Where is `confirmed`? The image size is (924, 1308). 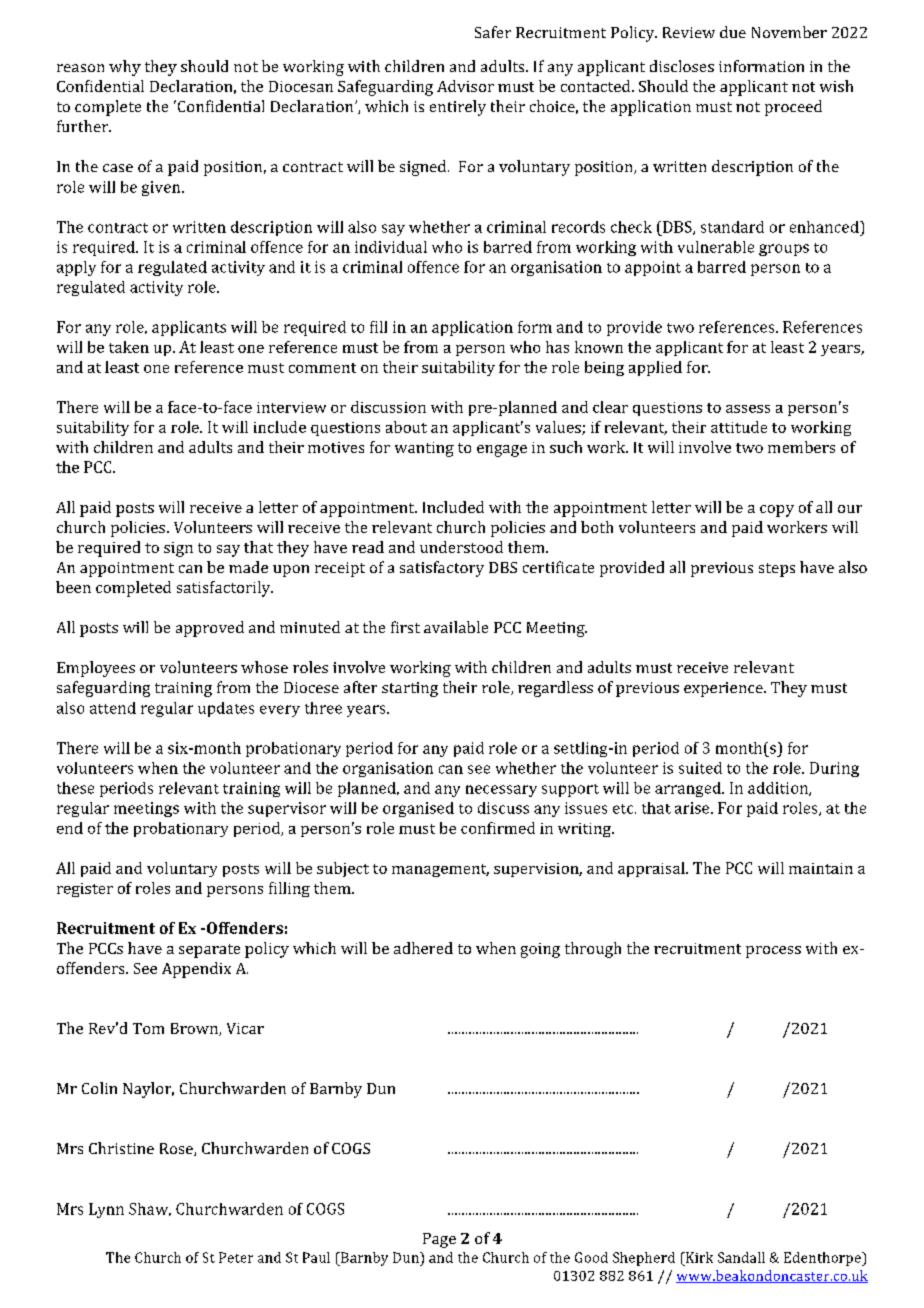 confirmed is located at coordinates (498, 828).
